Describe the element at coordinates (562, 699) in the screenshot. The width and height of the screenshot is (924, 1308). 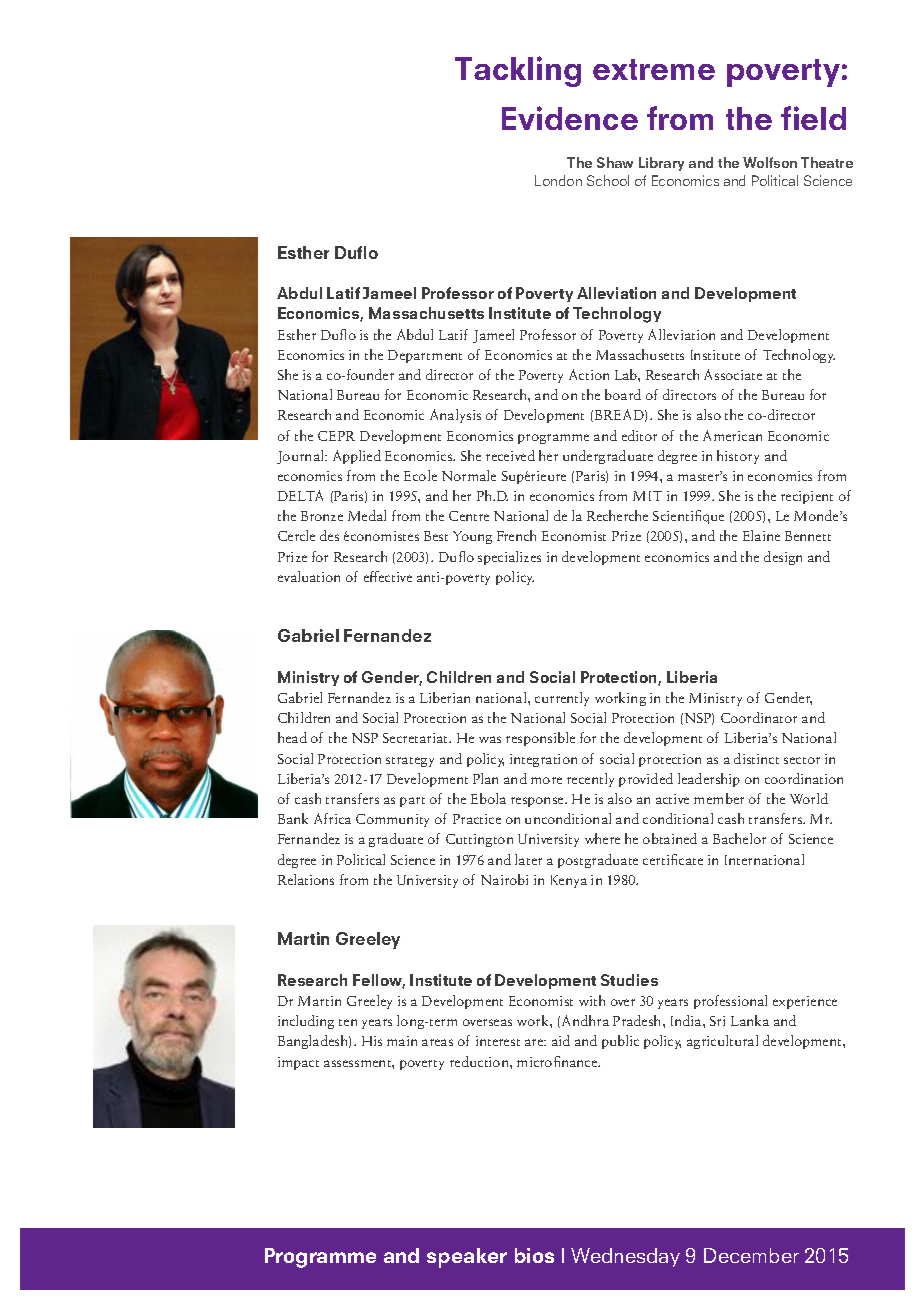
I see `currently` at that location.
